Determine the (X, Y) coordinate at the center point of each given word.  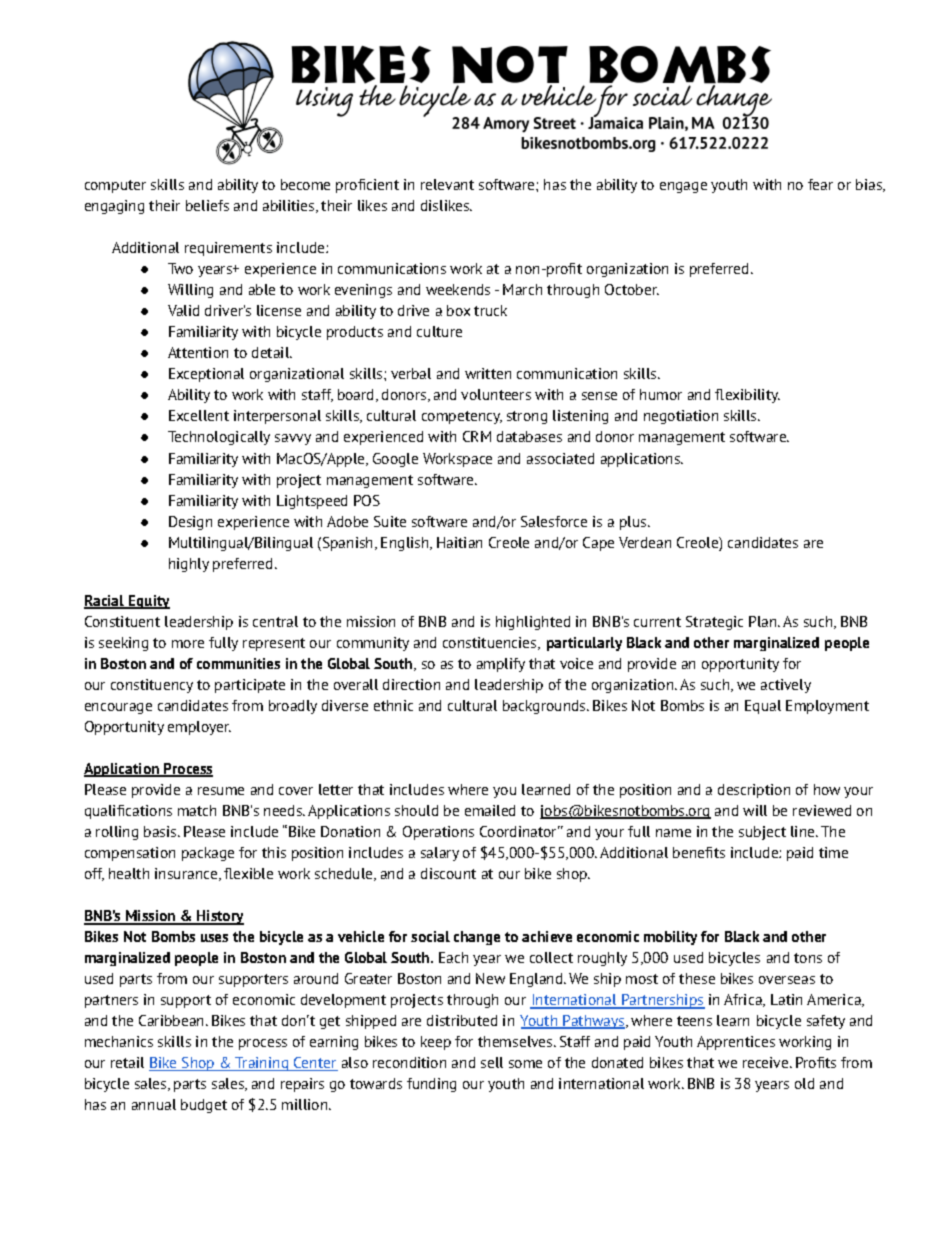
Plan (764, 621)
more (188, 644)
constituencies (491, 643)
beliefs (207, 205)
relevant (447, 184)
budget (204, 1106)
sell (492, 1062)
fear (820, 184)
